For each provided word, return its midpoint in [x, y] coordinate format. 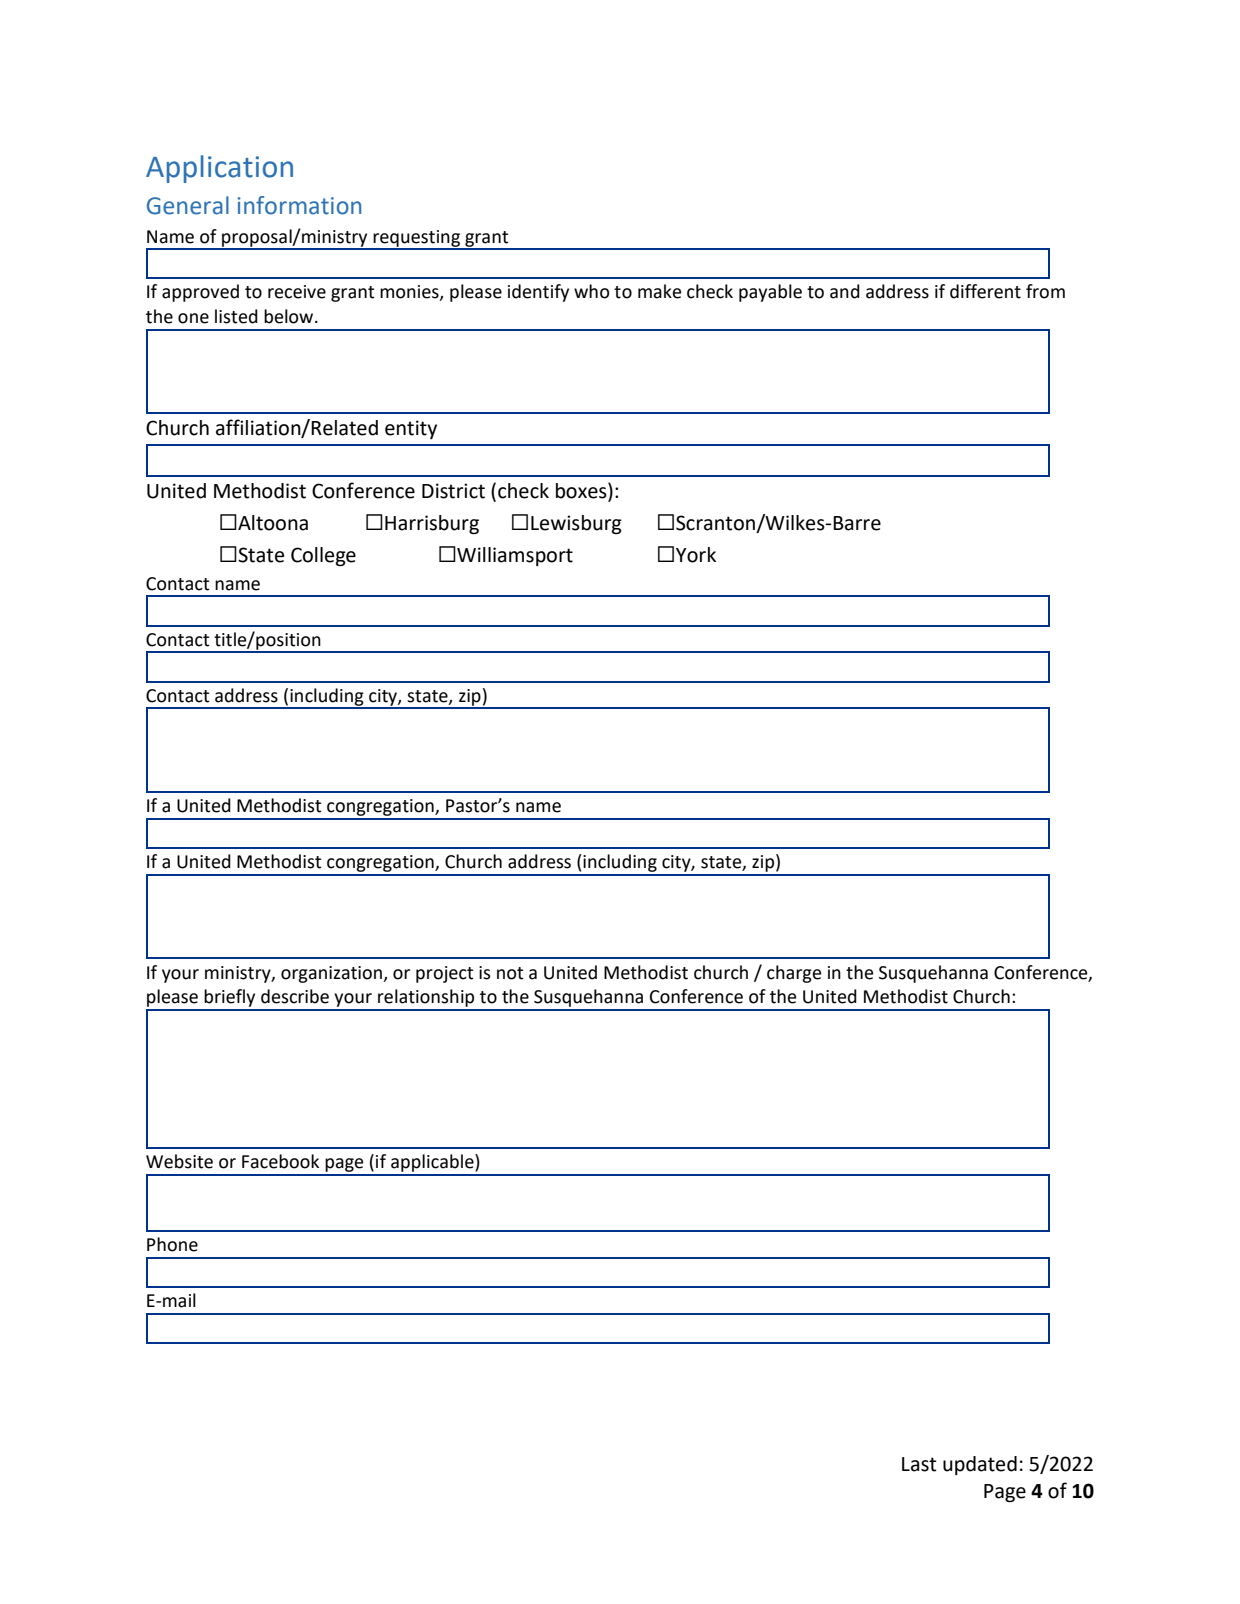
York [696, 555]
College [323, 557]
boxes [582, 490]
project [445, 974]
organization [333, 974]
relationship [426, 999]
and [845, 291]
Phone [172, 1244]
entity [411, 429]
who [591, 291]
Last [919, 1464]
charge [794, 974]
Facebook [280, 1161]
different [985, 291]
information [299, 205]
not [510, 973]
